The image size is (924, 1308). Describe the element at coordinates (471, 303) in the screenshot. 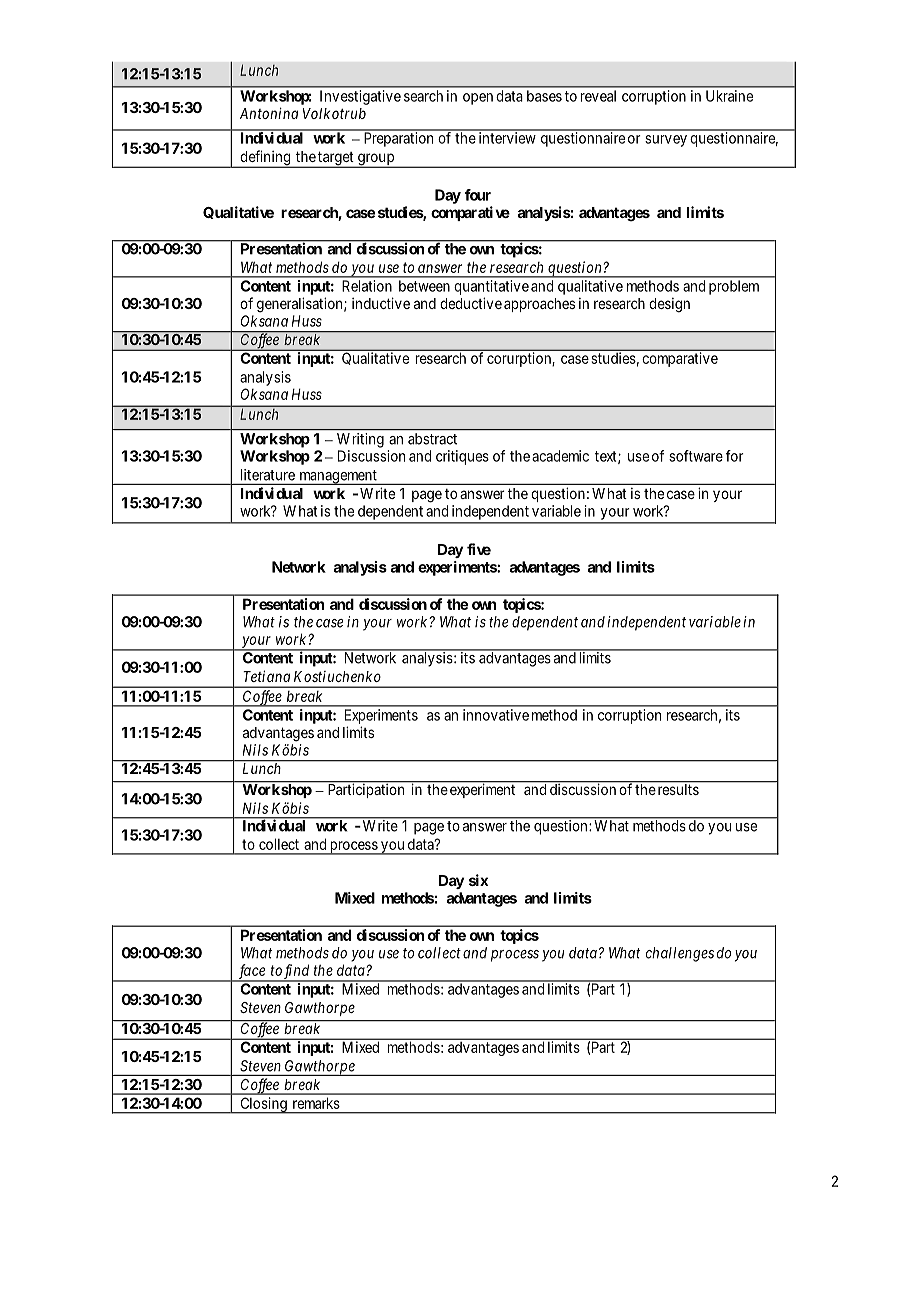

I see `deductive` at that location.
